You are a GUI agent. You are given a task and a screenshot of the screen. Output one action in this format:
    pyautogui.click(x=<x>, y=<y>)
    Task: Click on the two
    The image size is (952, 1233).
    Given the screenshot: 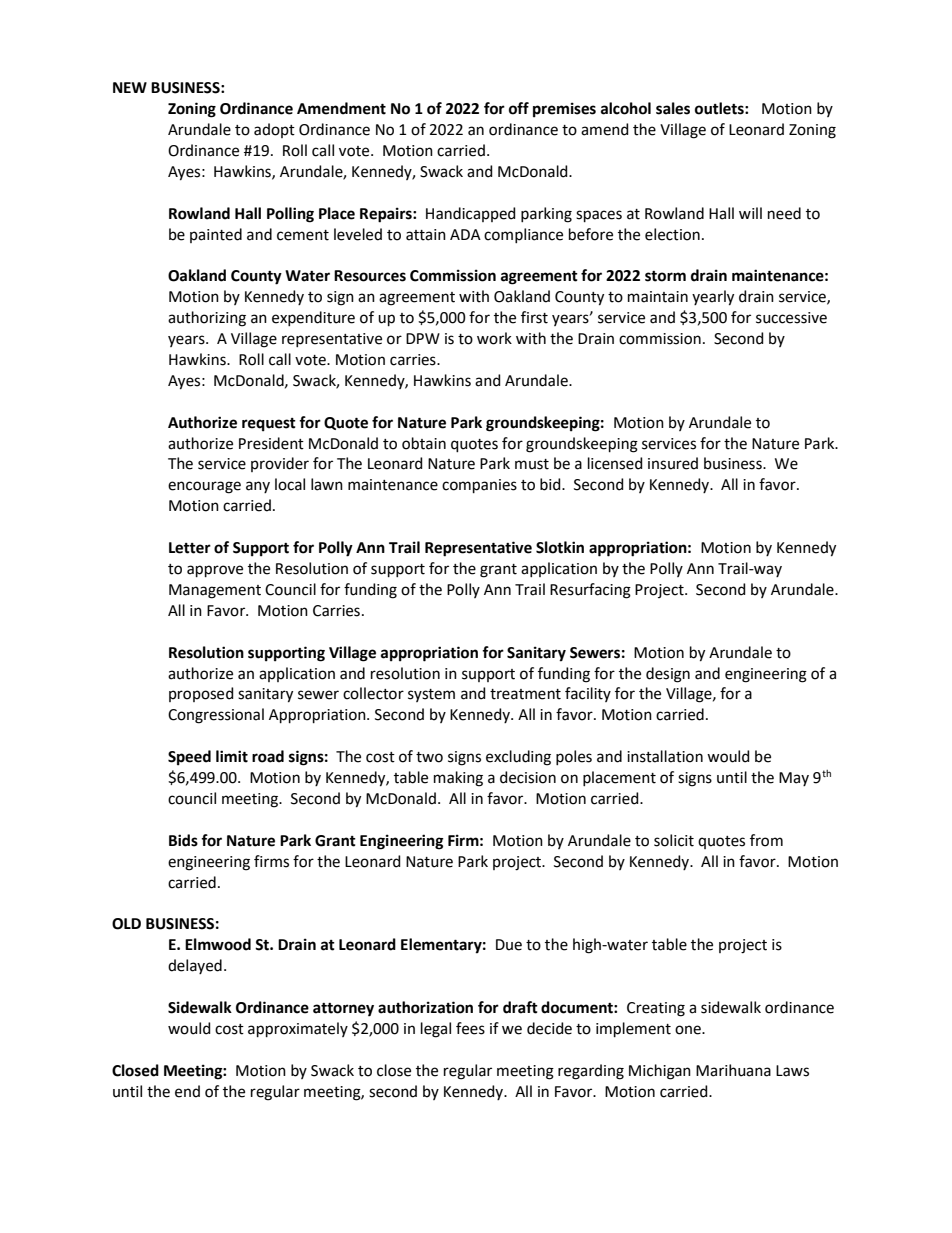 What is the action you would take?
    pyautogui.click(x=429, y=757)
